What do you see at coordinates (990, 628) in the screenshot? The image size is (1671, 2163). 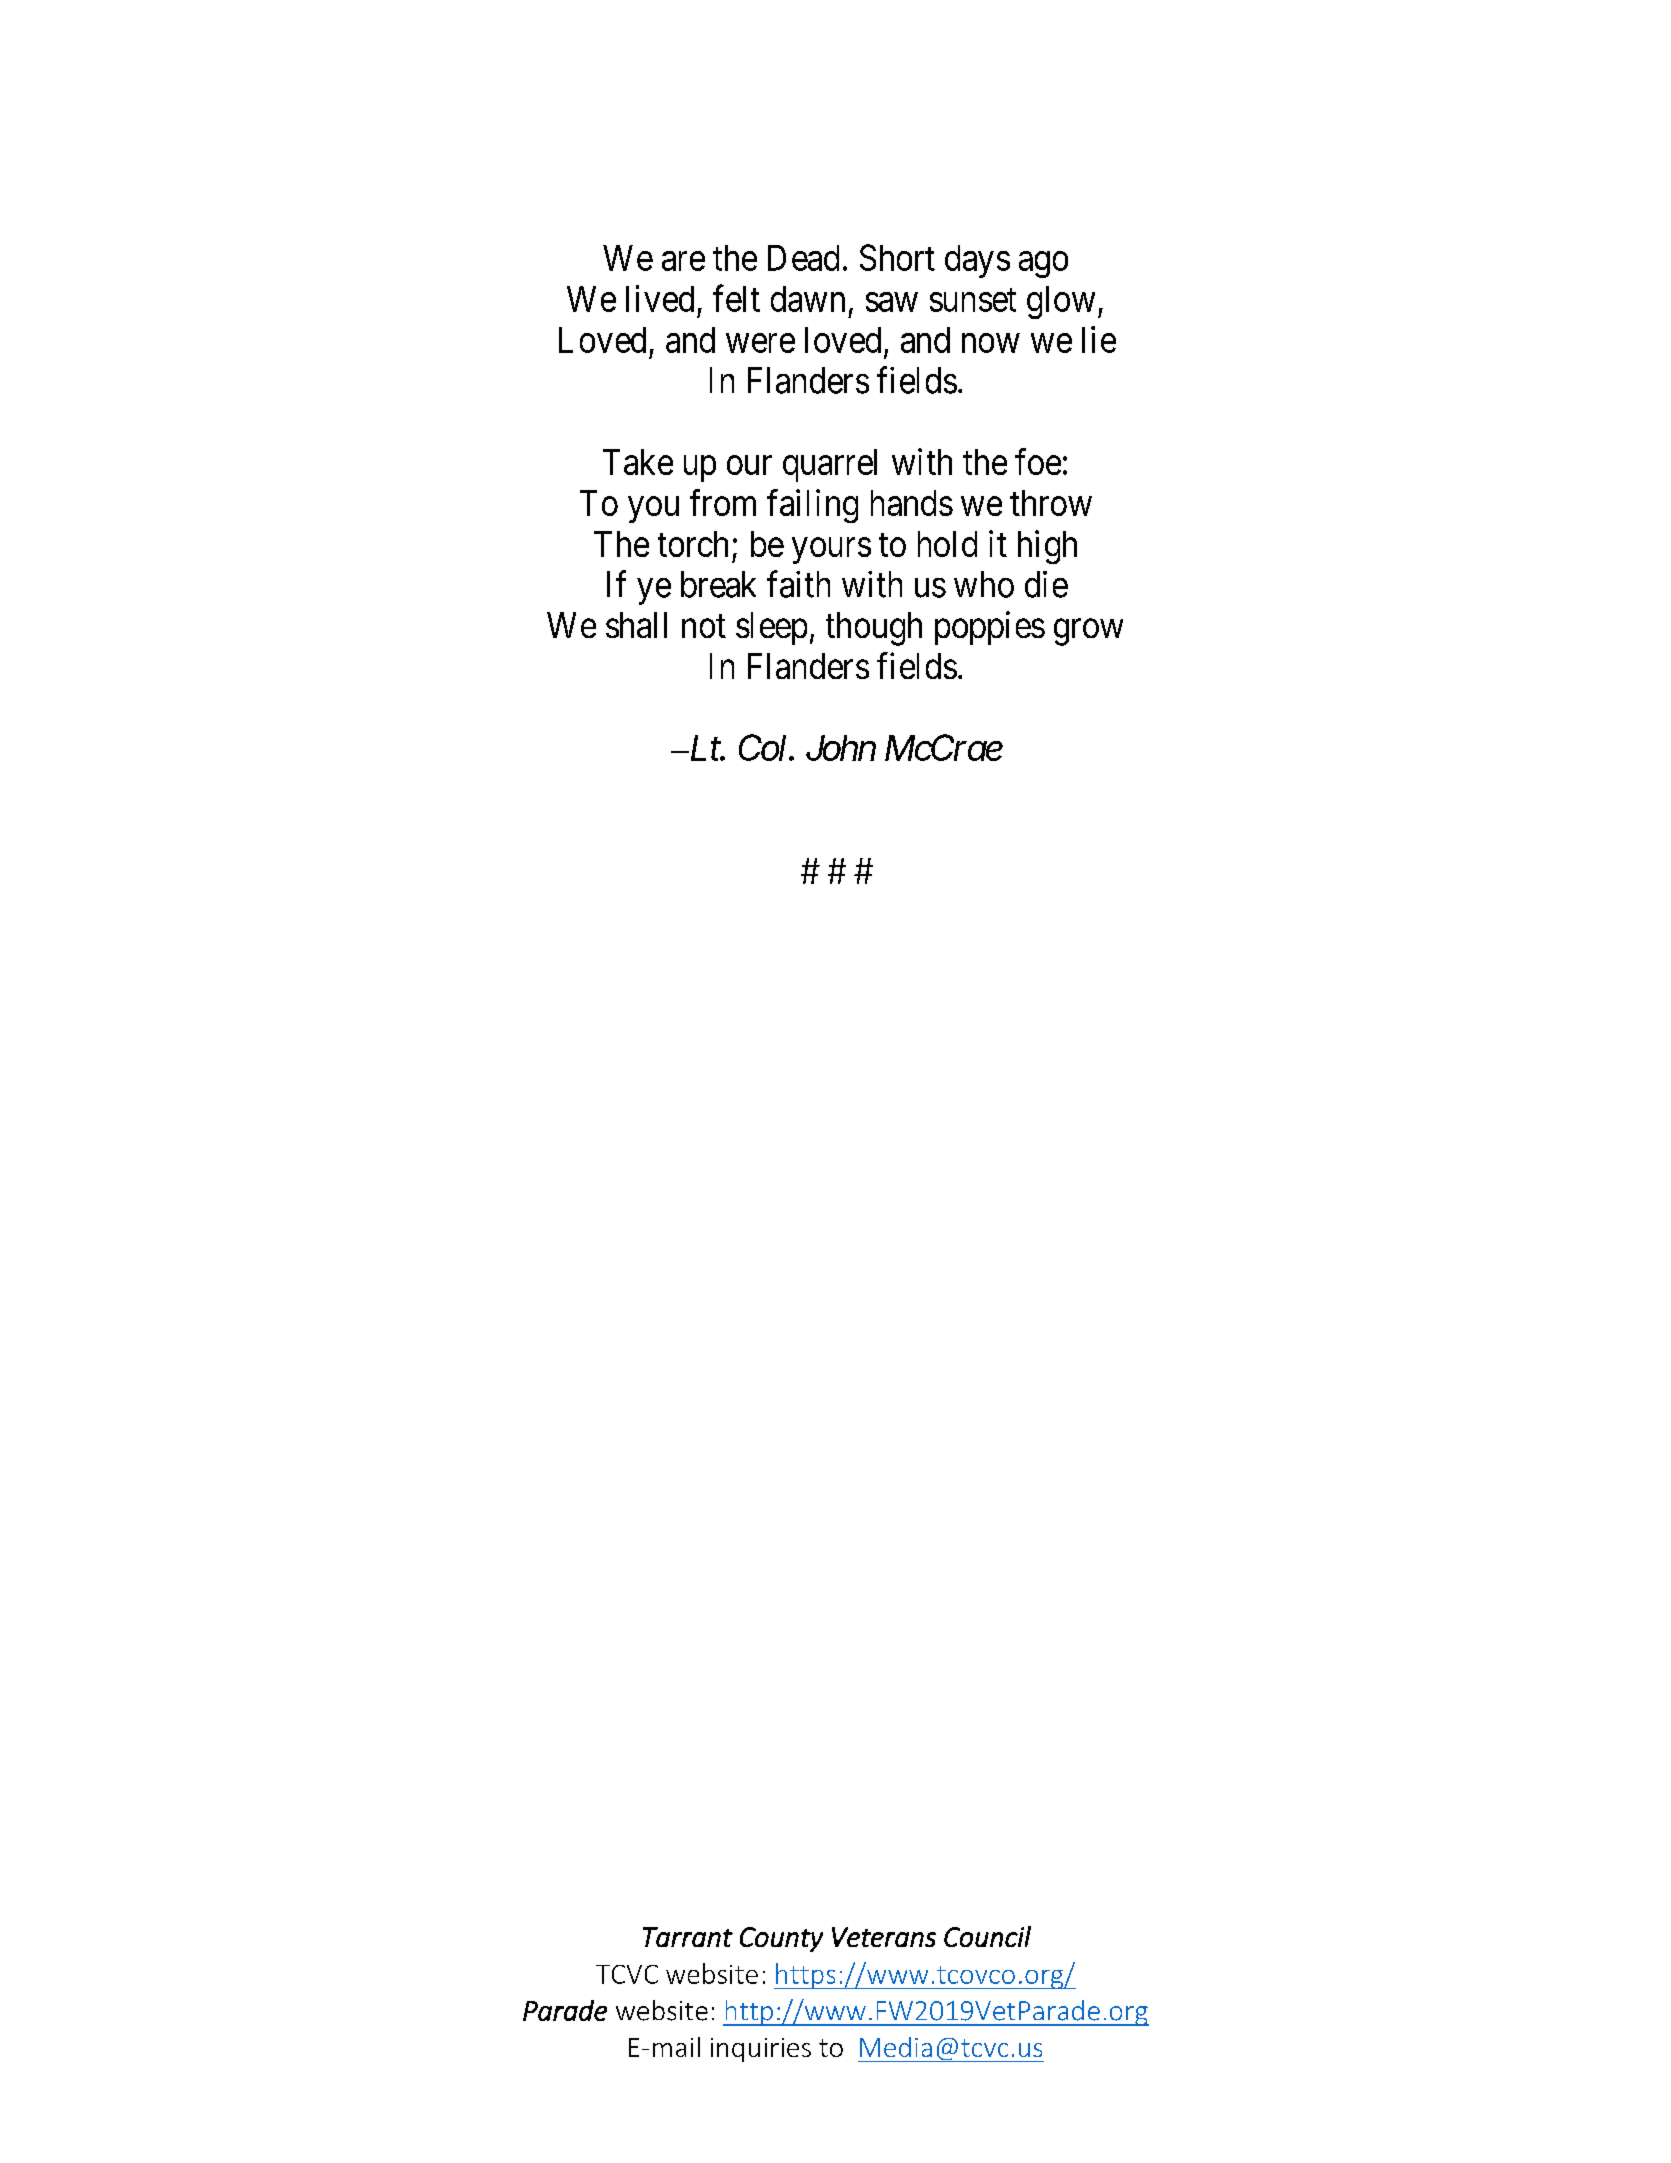 I see `poppies` at bounding box center [990, 628].
